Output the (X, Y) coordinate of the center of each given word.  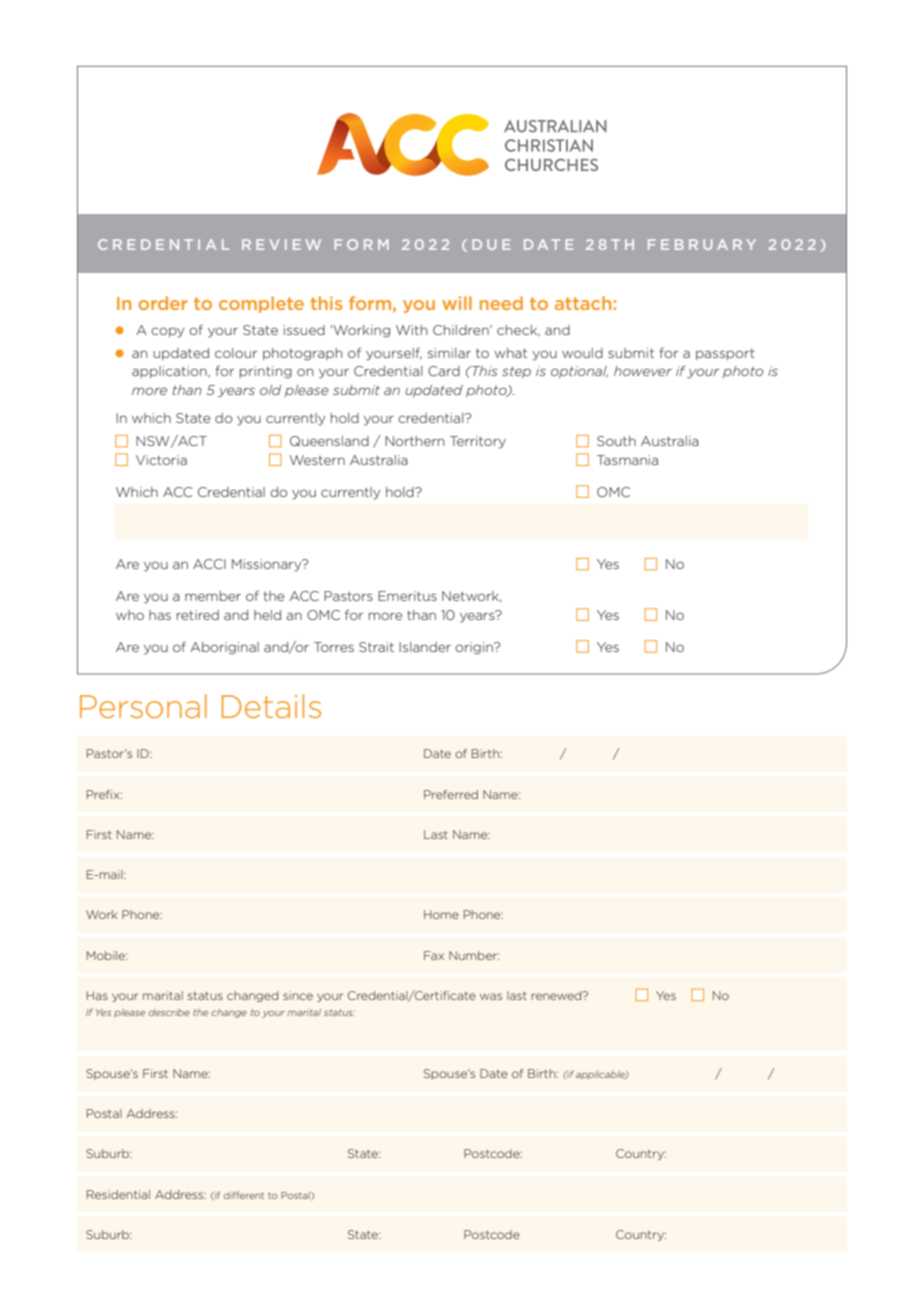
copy (167, 332)
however (643, 371)
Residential (118, 1194)
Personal (143, 706)
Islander (425, 647)
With (411, 330)
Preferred (451, 794)
